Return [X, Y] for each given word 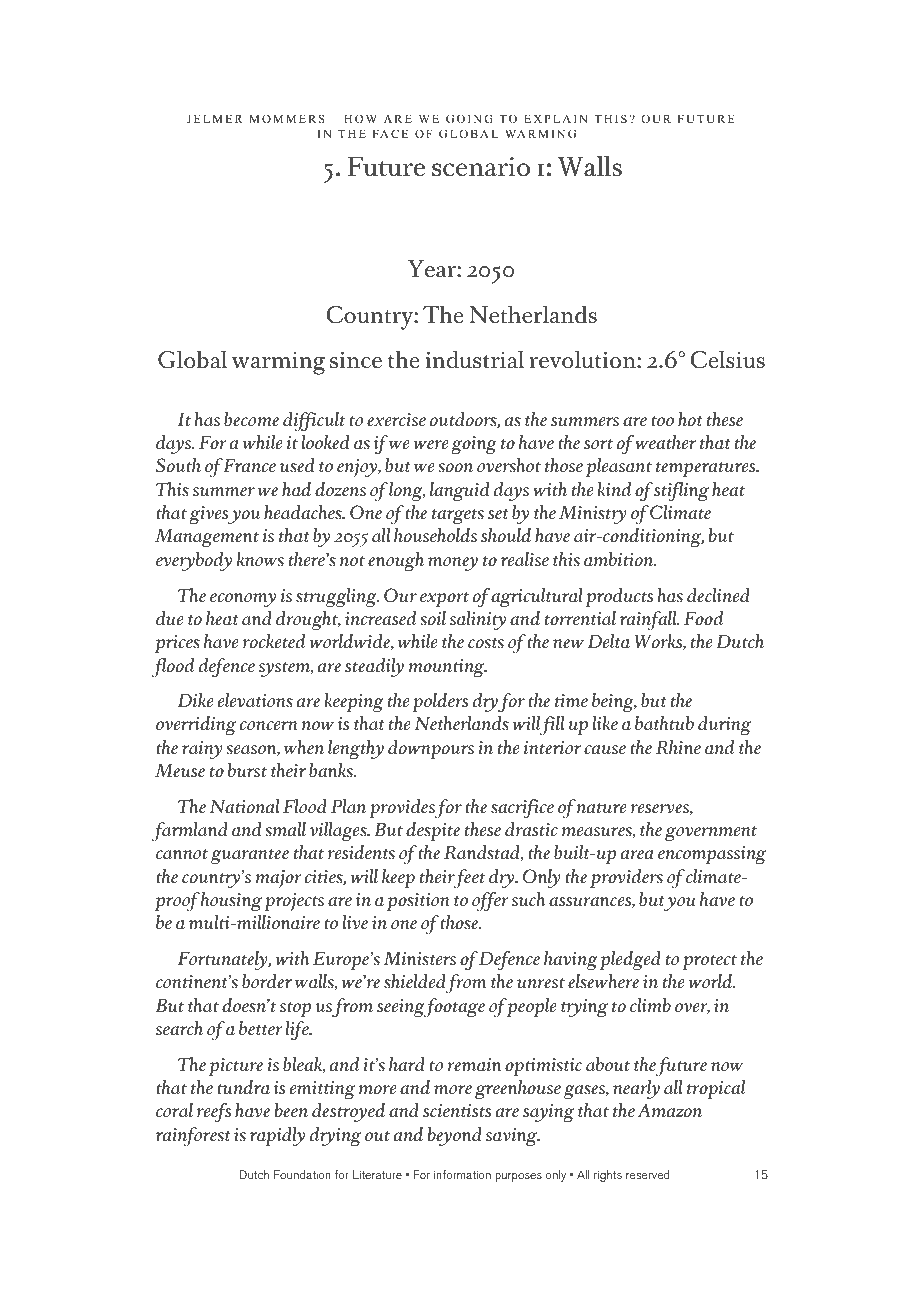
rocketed [274, 641]
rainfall [649, 620]
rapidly [277, 1136]
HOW [360, 118]
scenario [481, 167]
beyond [455, 1136]
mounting [447, 668]
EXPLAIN [555, 119]
